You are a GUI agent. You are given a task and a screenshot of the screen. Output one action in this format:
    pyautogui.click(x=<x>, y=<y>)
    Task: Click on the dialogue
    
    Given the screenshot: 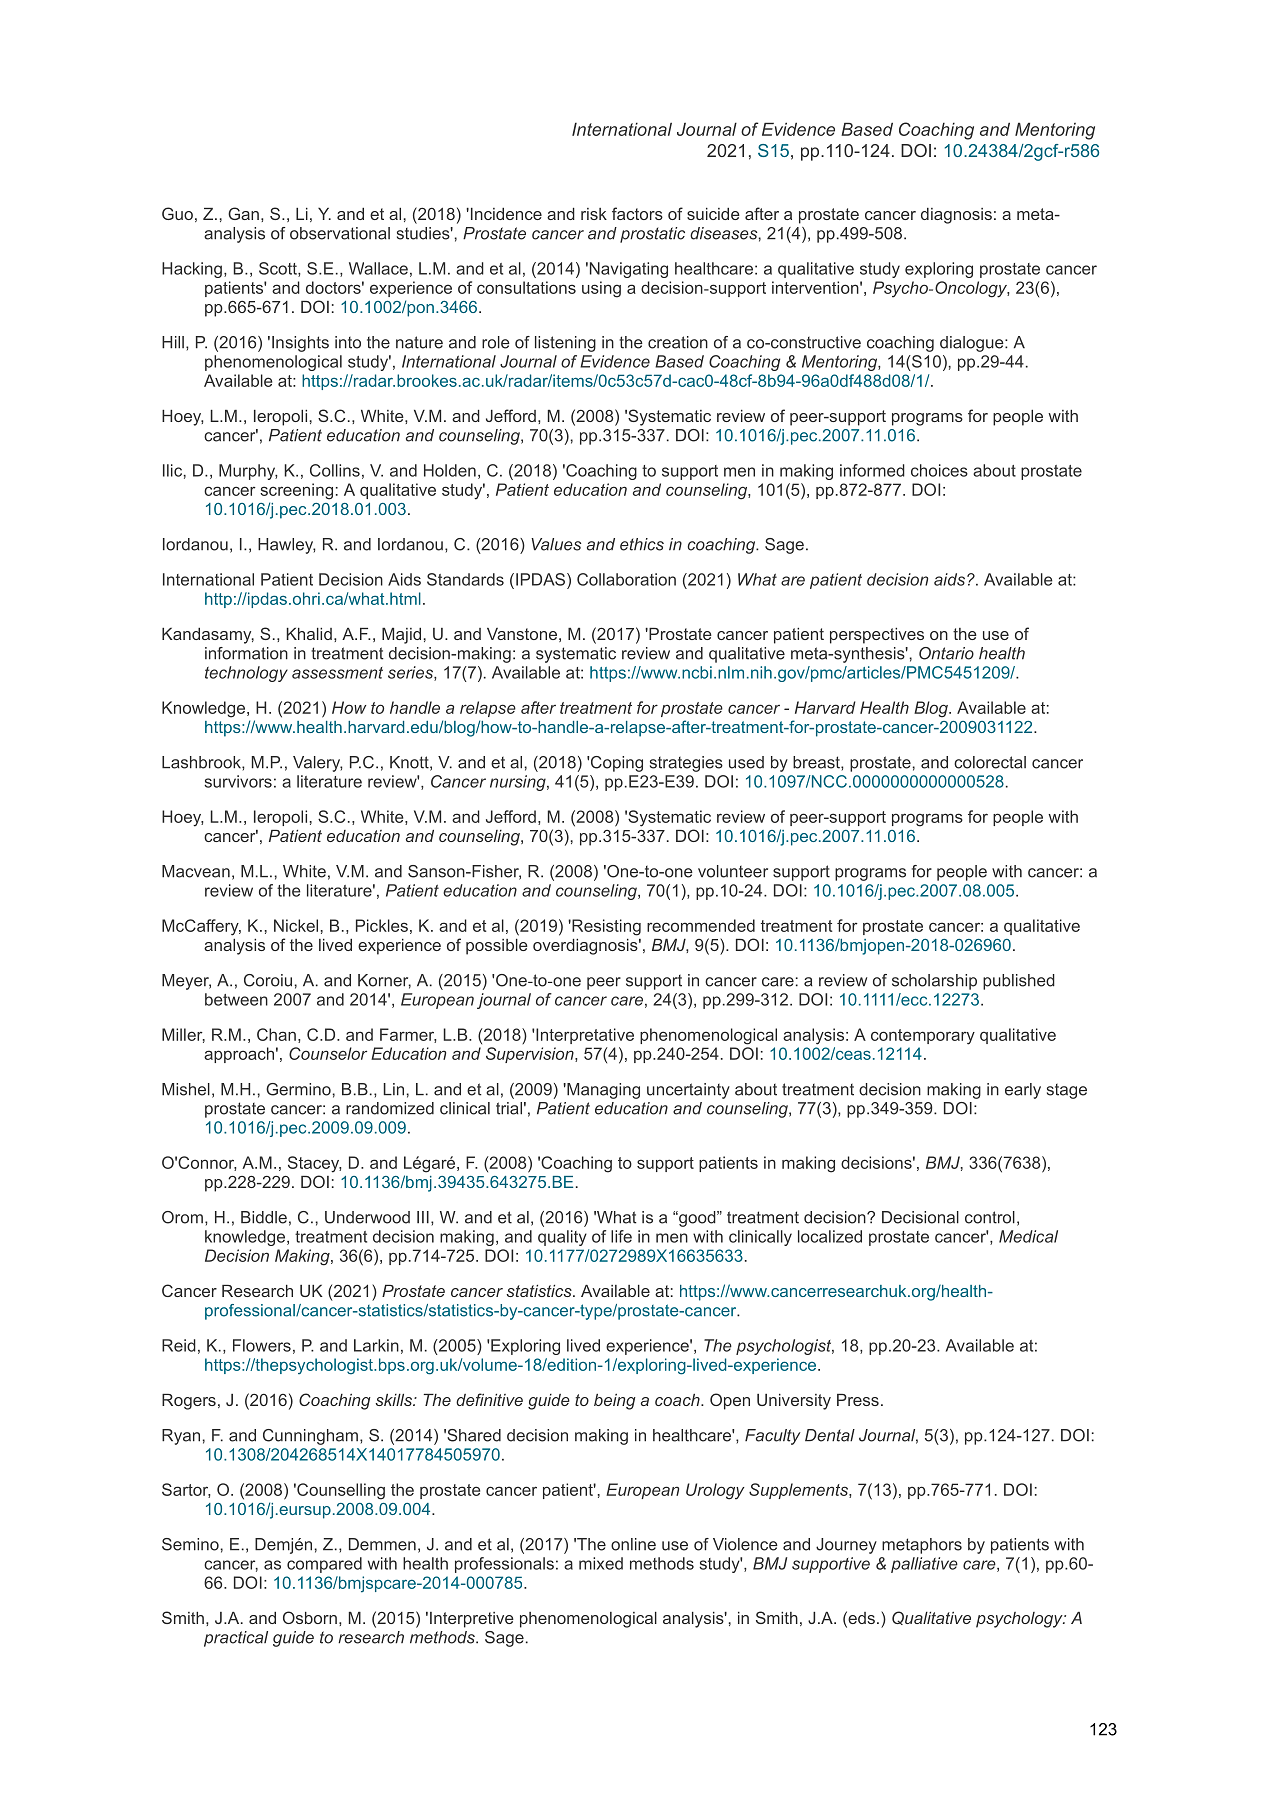 What is the action you would take?
    pyautogui.click(x=972, y=344)
